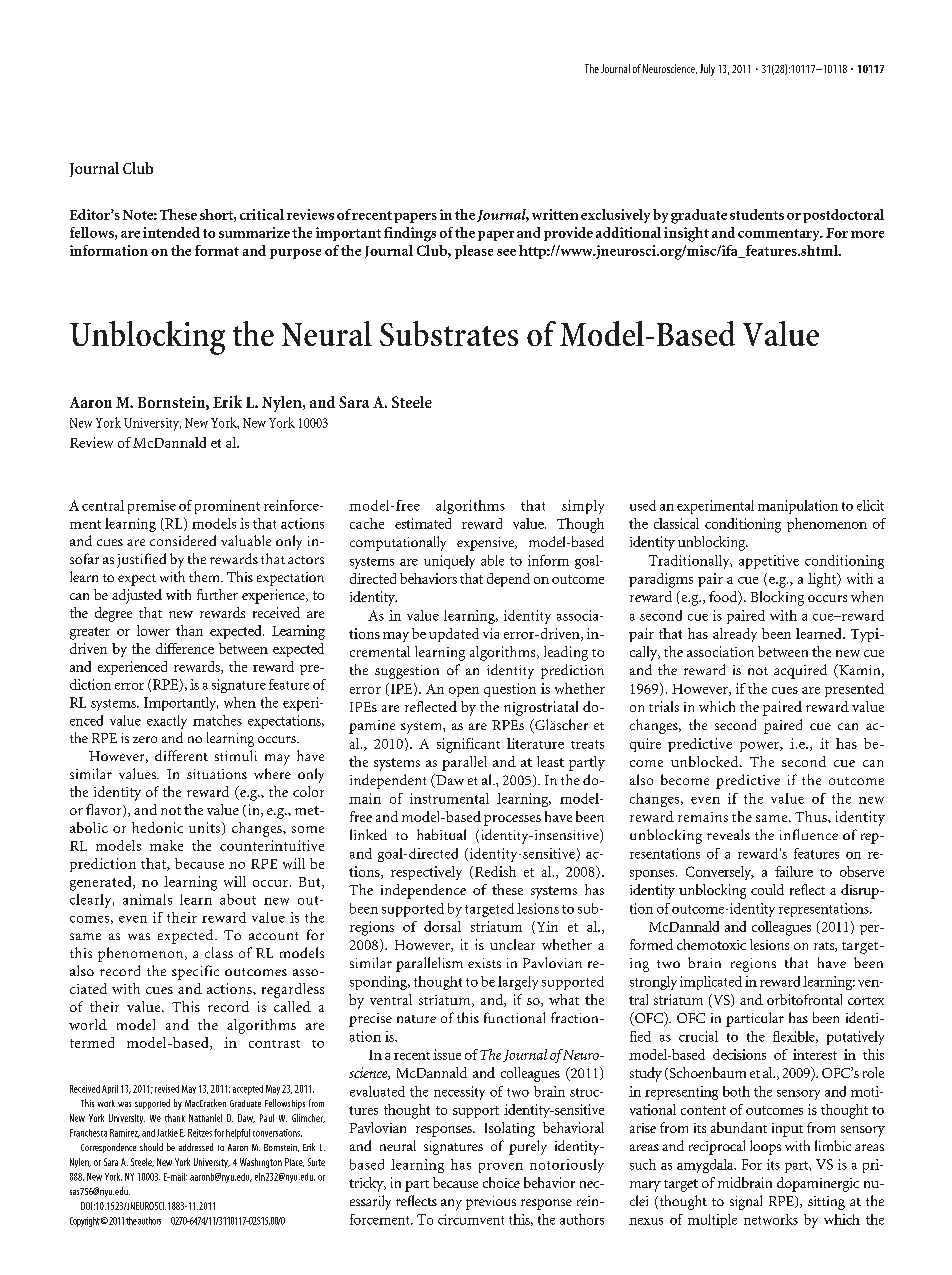  What do you see at coordinates (555, 214) in the image?
I see `written` at bounding box center [555, 214].
